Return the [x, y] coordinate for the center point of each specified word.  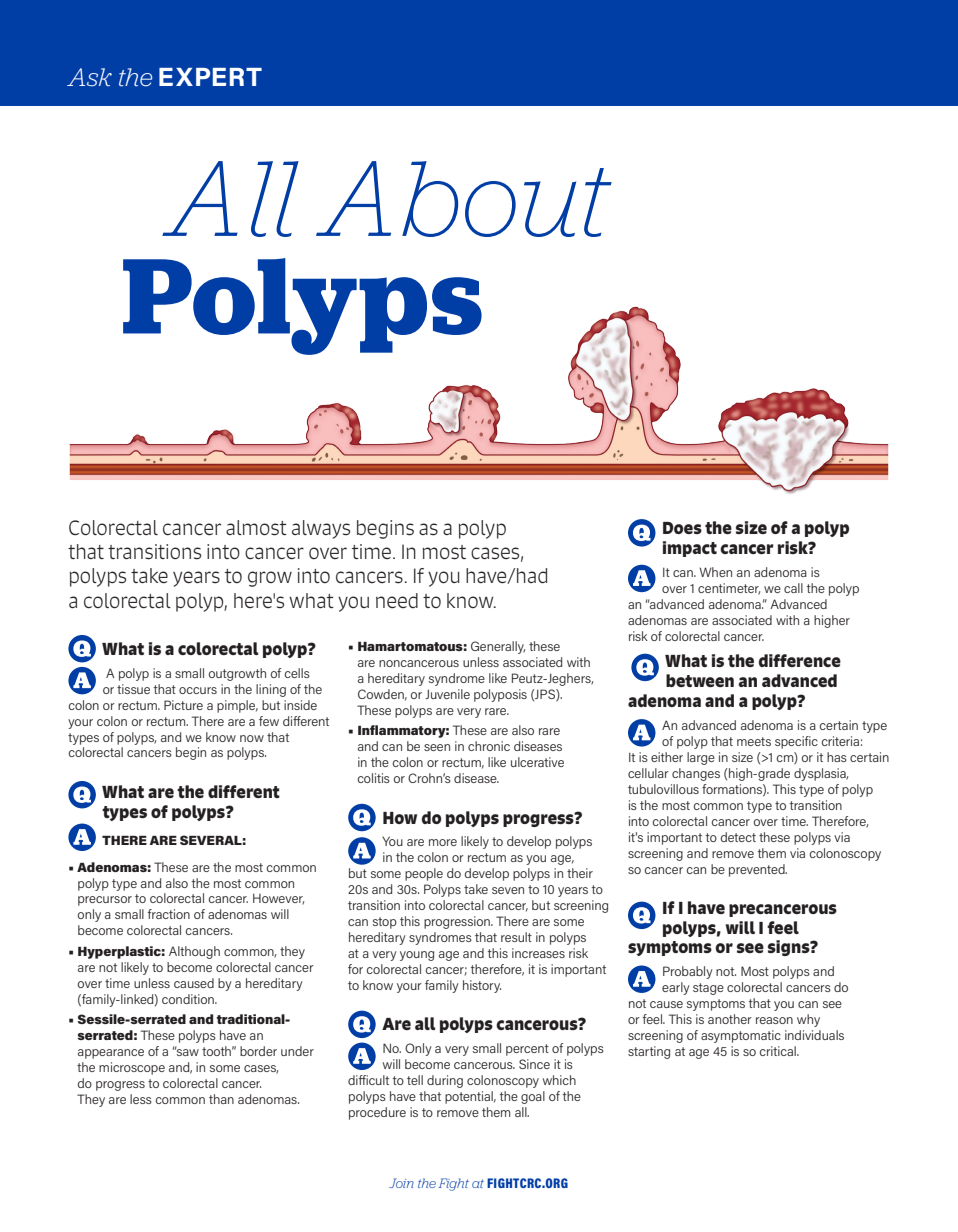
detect [738, 837]
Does [682, 528]
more [443, 842]
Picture [183, 705]
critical [778, 1051]
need [397, 600]
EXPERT [210, 77]
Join [401, 1183]
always [321, 529]
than [221, 1099]
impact [690, 549]
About [464, 199]
